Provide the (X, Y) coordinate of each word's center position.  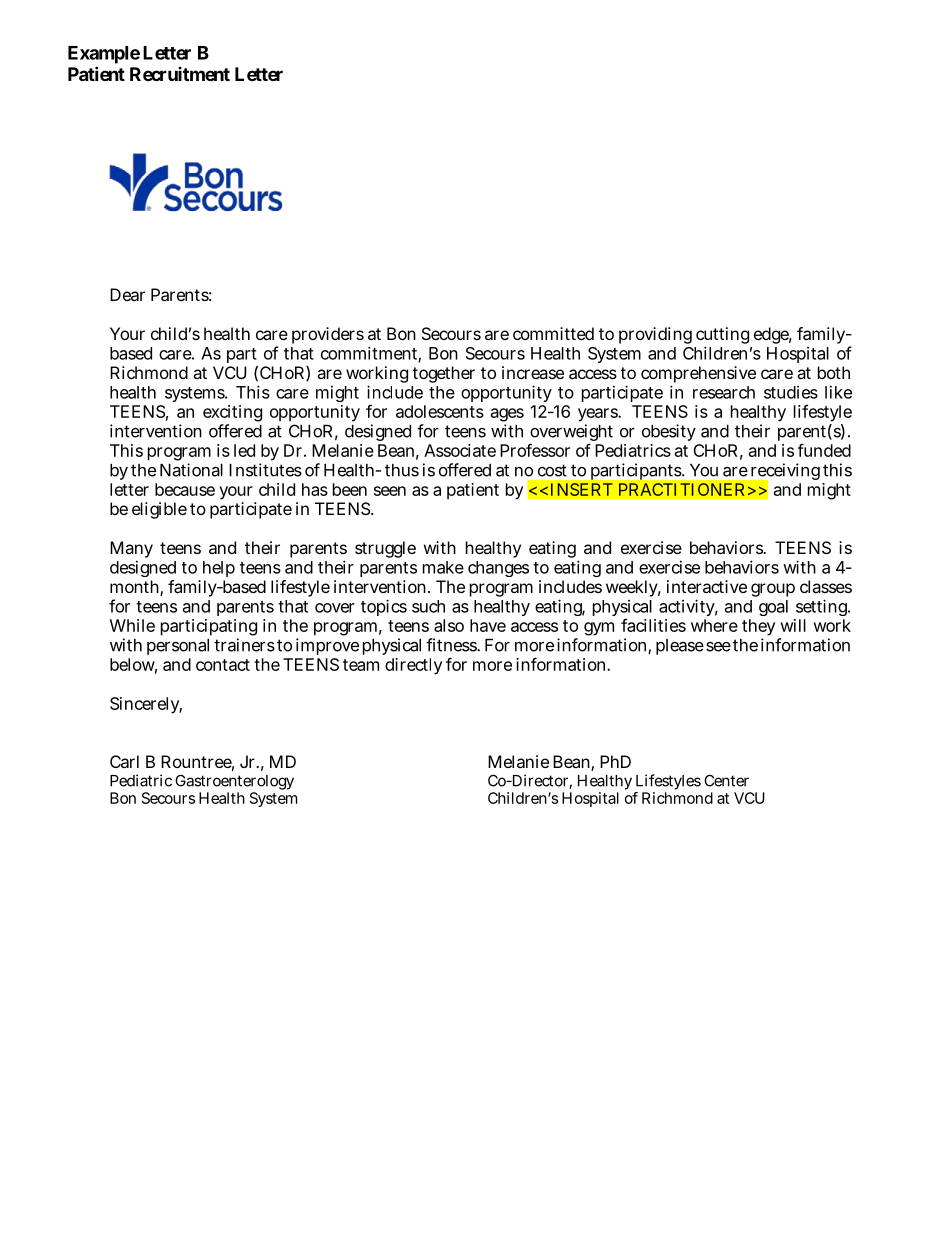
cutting (722, 337)
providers (328, 335)
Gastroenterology (234, 783)
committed (553, 333)
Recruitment (180, 74)
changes (498, 569)
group (773, 590)
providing (655, 335)
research (724, 392)
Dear (127, 294)
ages (507, 416)
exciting (232, 415)
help (219, 569)
